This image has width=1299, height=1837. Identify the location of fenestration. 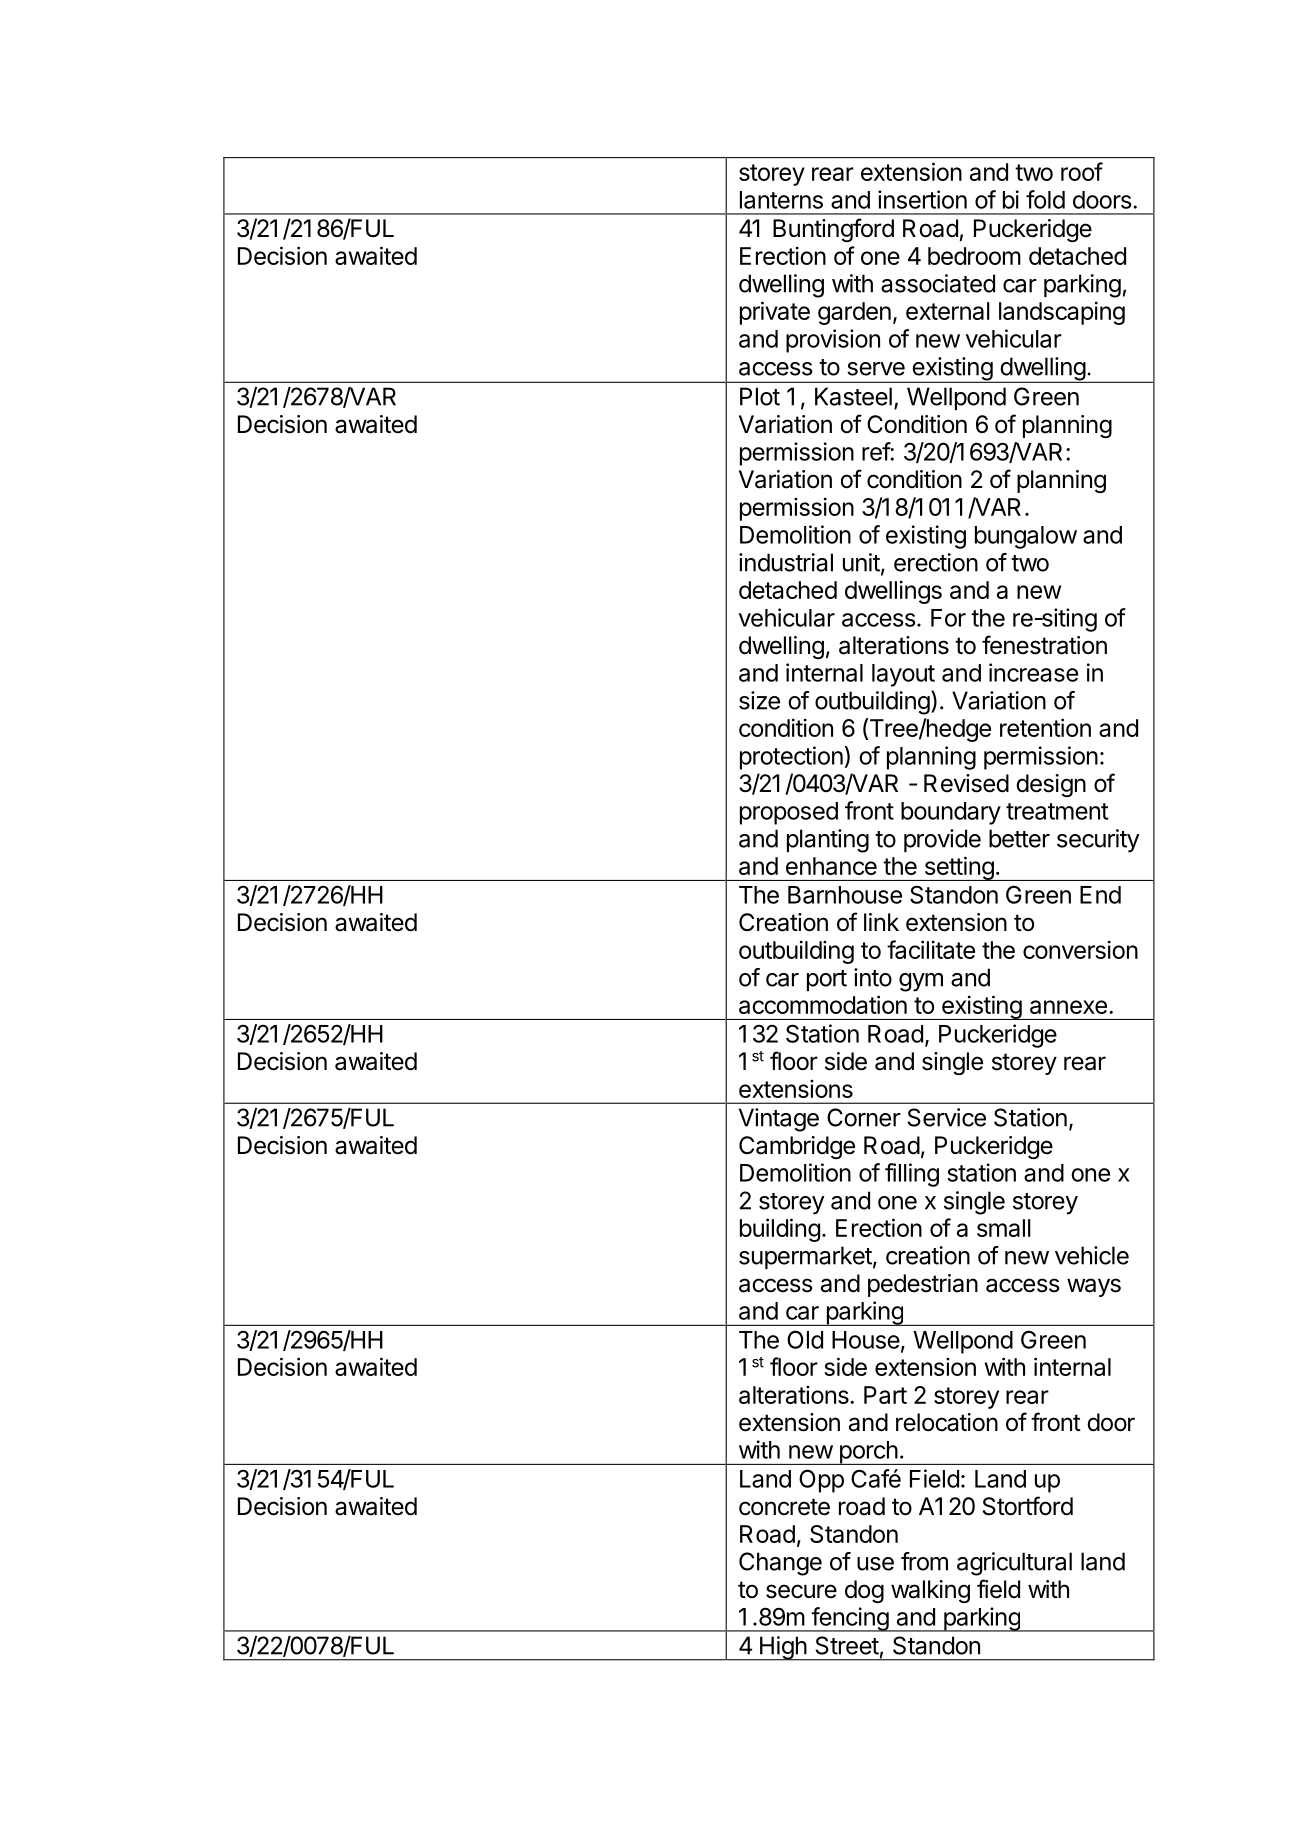
(1044, 645).
